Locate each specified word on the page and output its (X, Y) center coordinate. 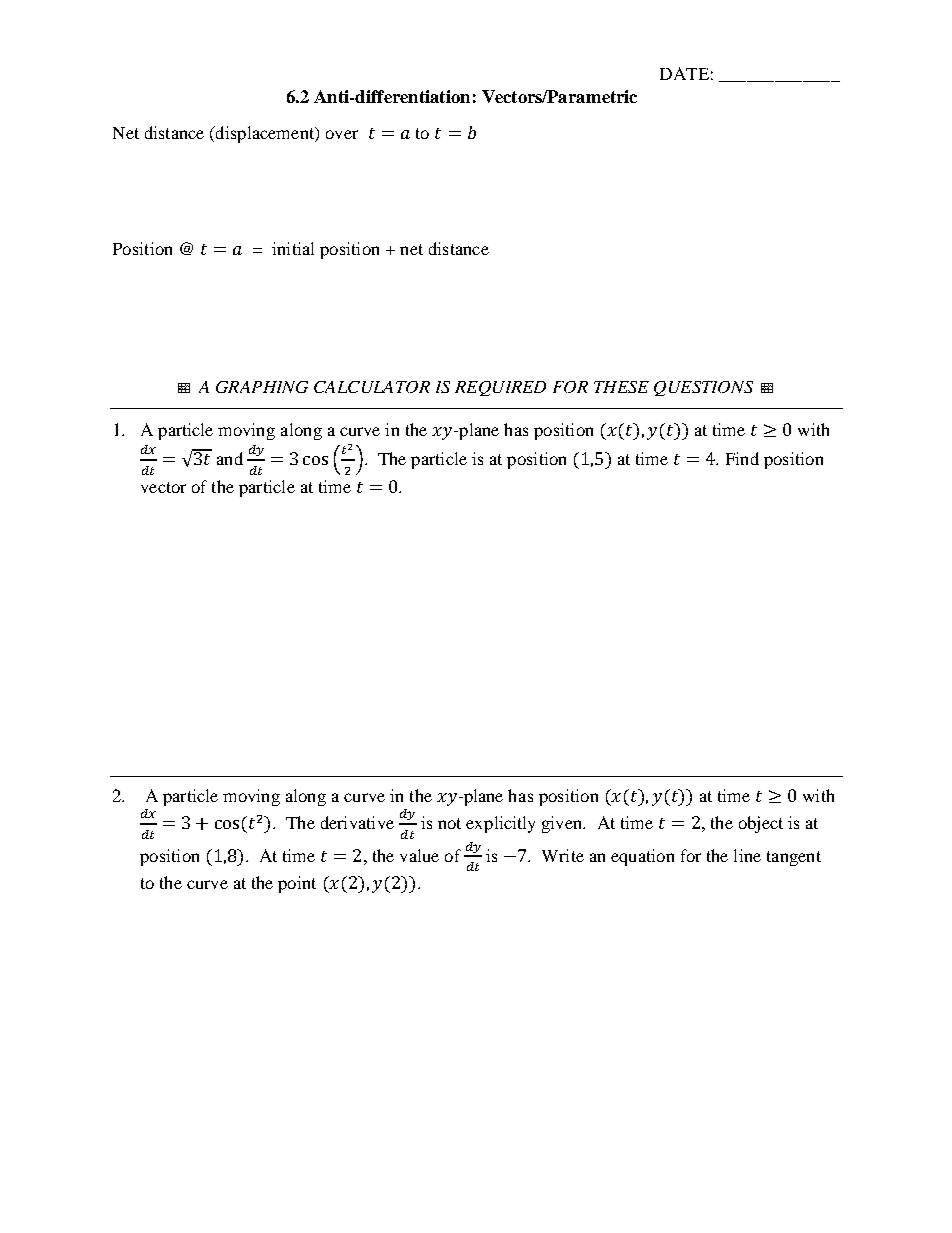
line (747, 855)
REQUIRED (500, 388)
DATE (684, 73)
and (230, 458)
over (342, 134)
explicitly (500, 824)
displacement (265, 134)
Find (742, 458)
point (297, 884)
